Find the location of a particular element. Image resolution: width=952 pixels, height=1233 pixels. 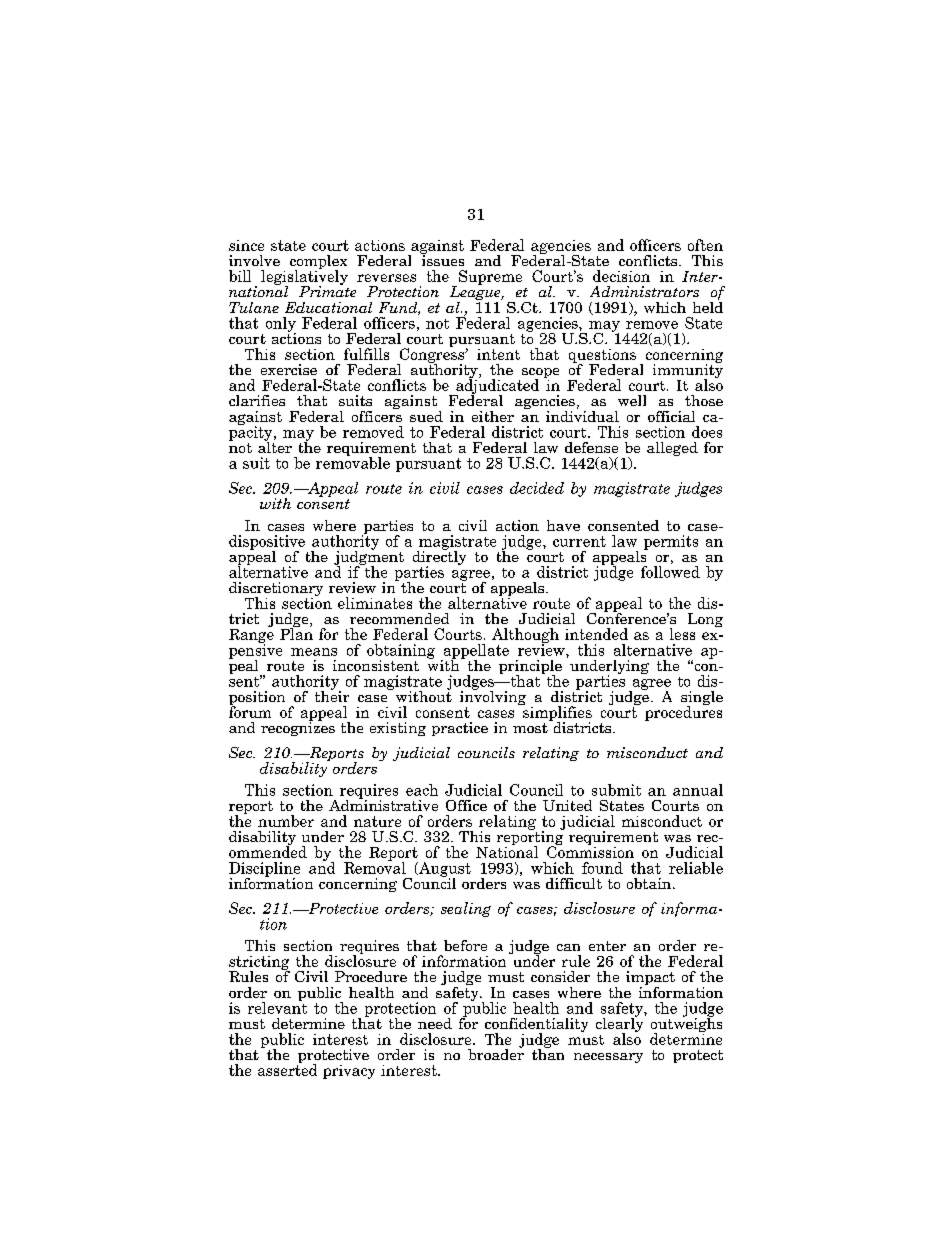

need is located at coordinates (435, 1023).
